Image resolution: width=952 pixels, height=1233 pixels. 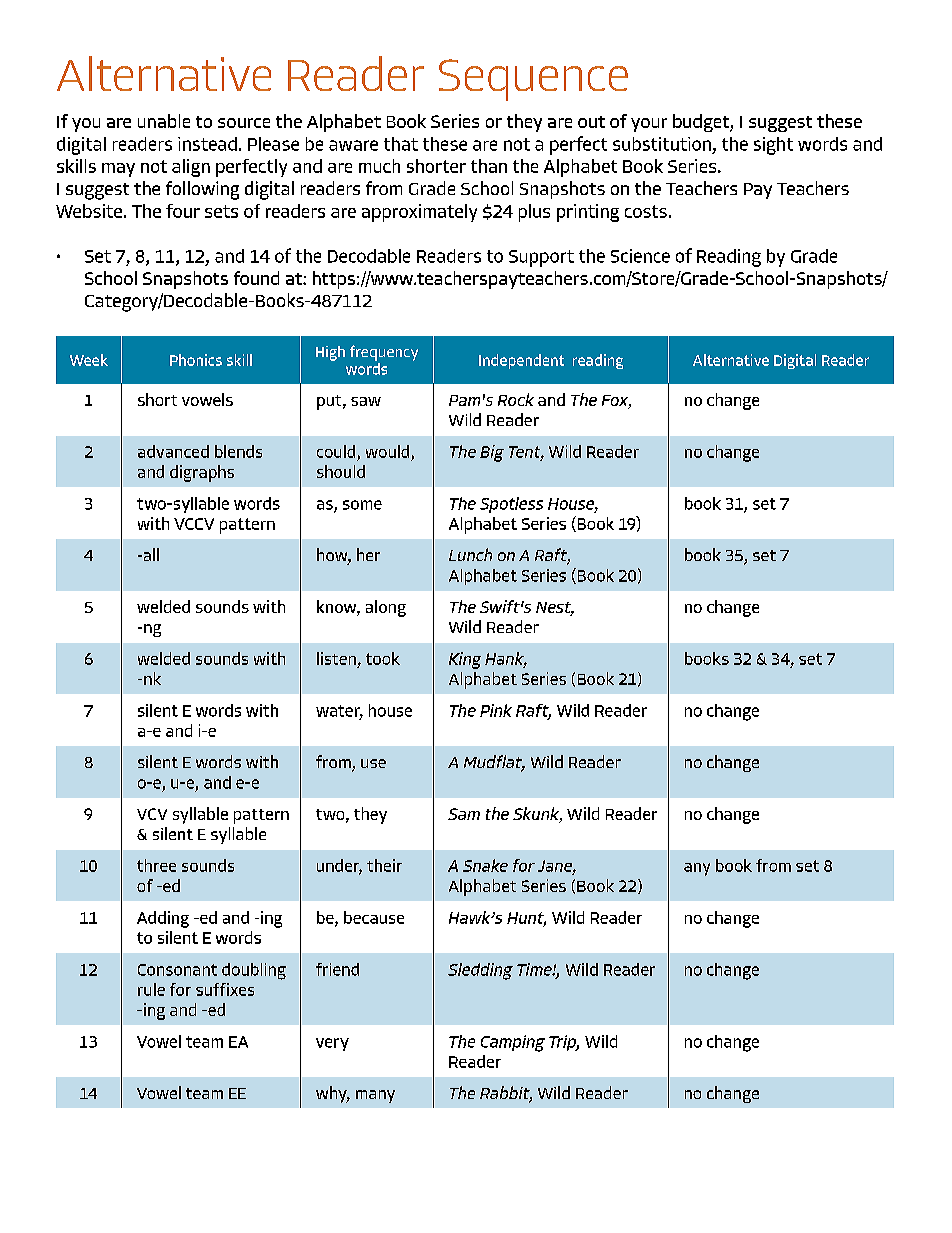 I want to click on Rock, so click(x=516, y=399).
